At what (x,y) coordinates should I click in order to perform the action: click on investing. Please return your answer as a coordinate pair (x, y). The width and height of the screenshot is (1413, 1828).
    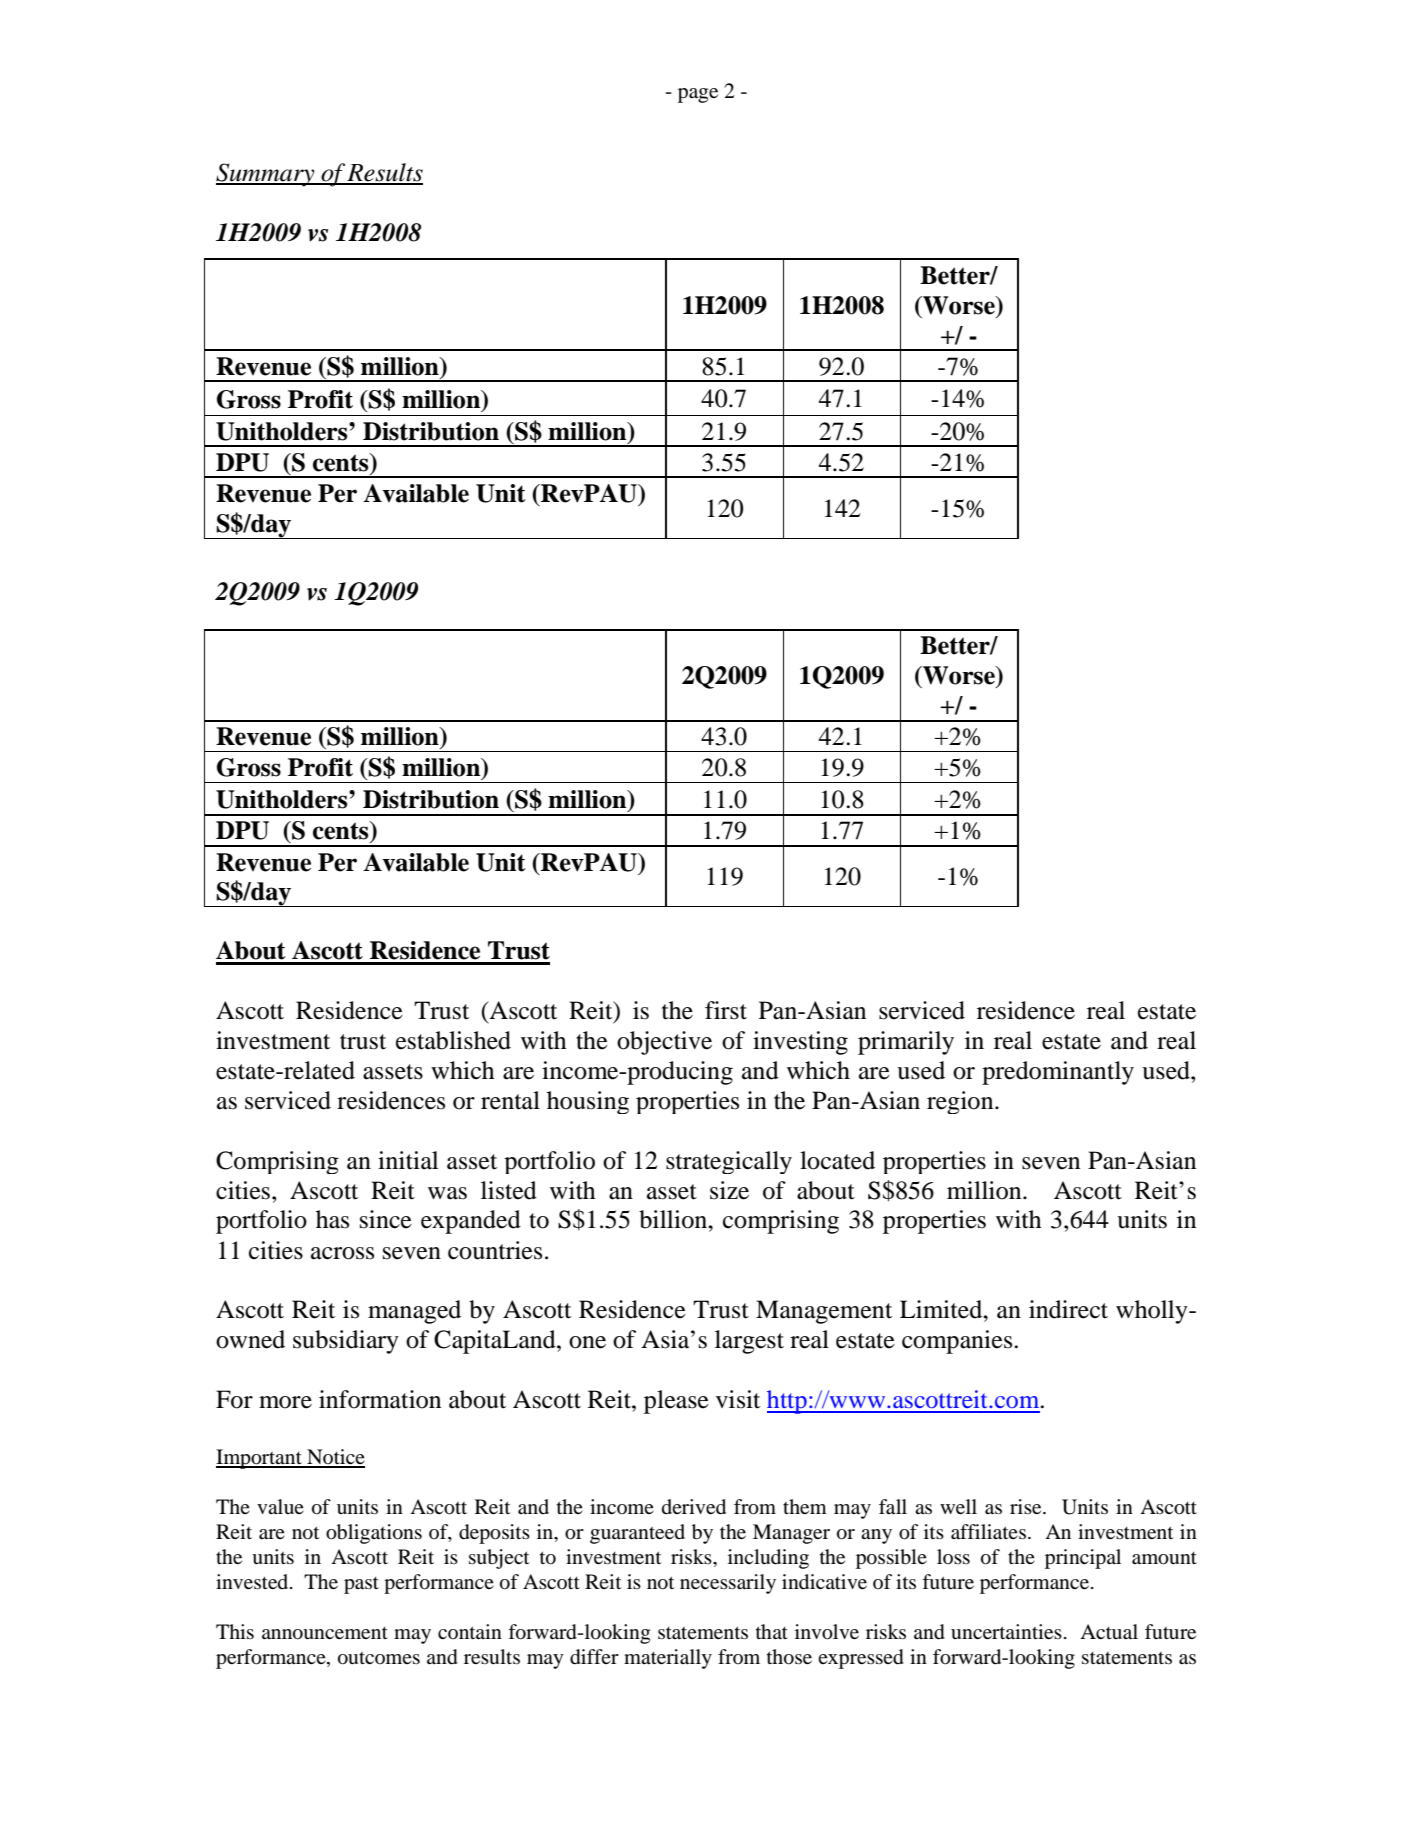
    Looking at the image, I should click on (800, 1043).
